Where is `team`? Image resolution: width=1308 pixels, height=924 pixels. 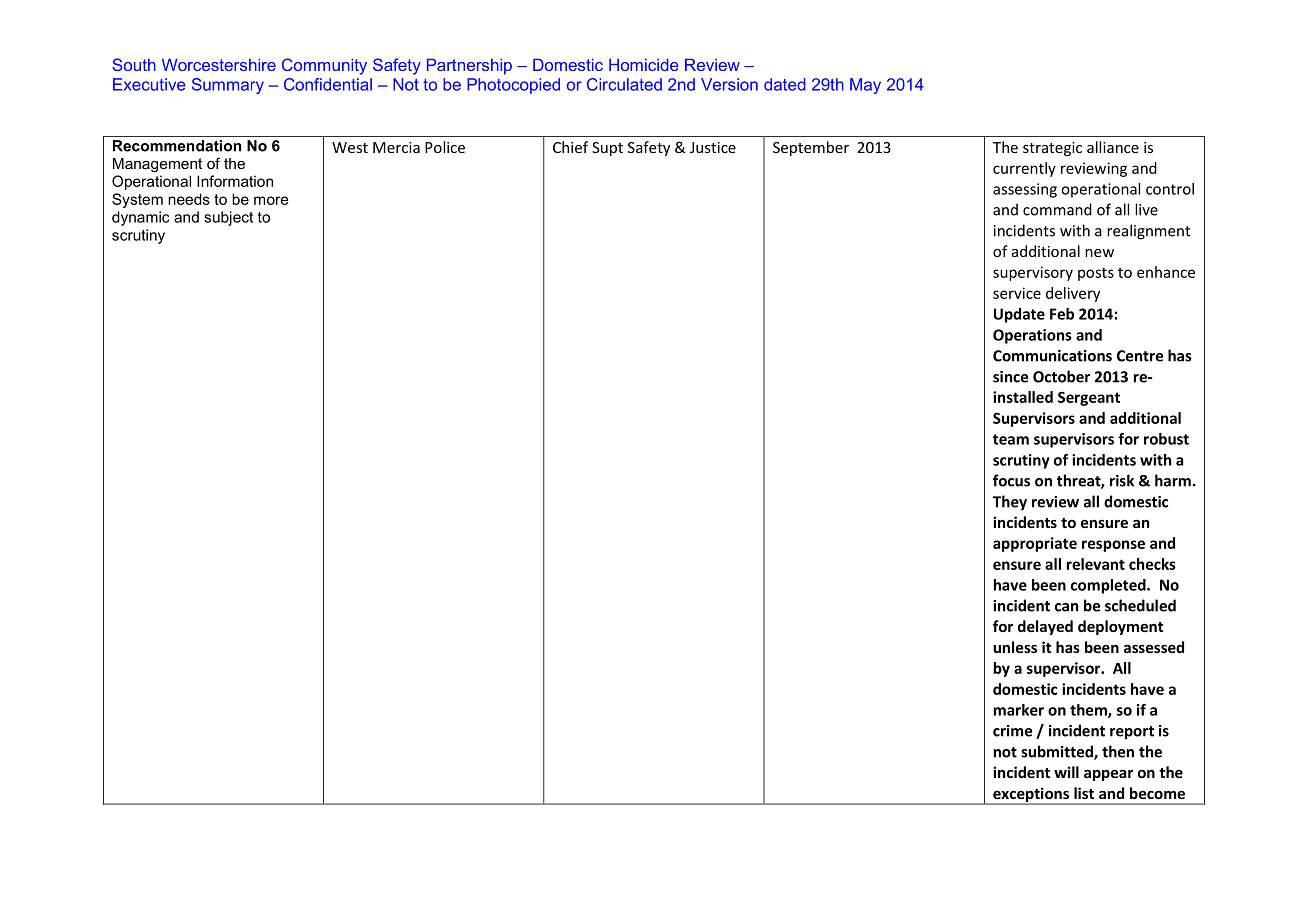
team is located at coordinates (1011, 439).
